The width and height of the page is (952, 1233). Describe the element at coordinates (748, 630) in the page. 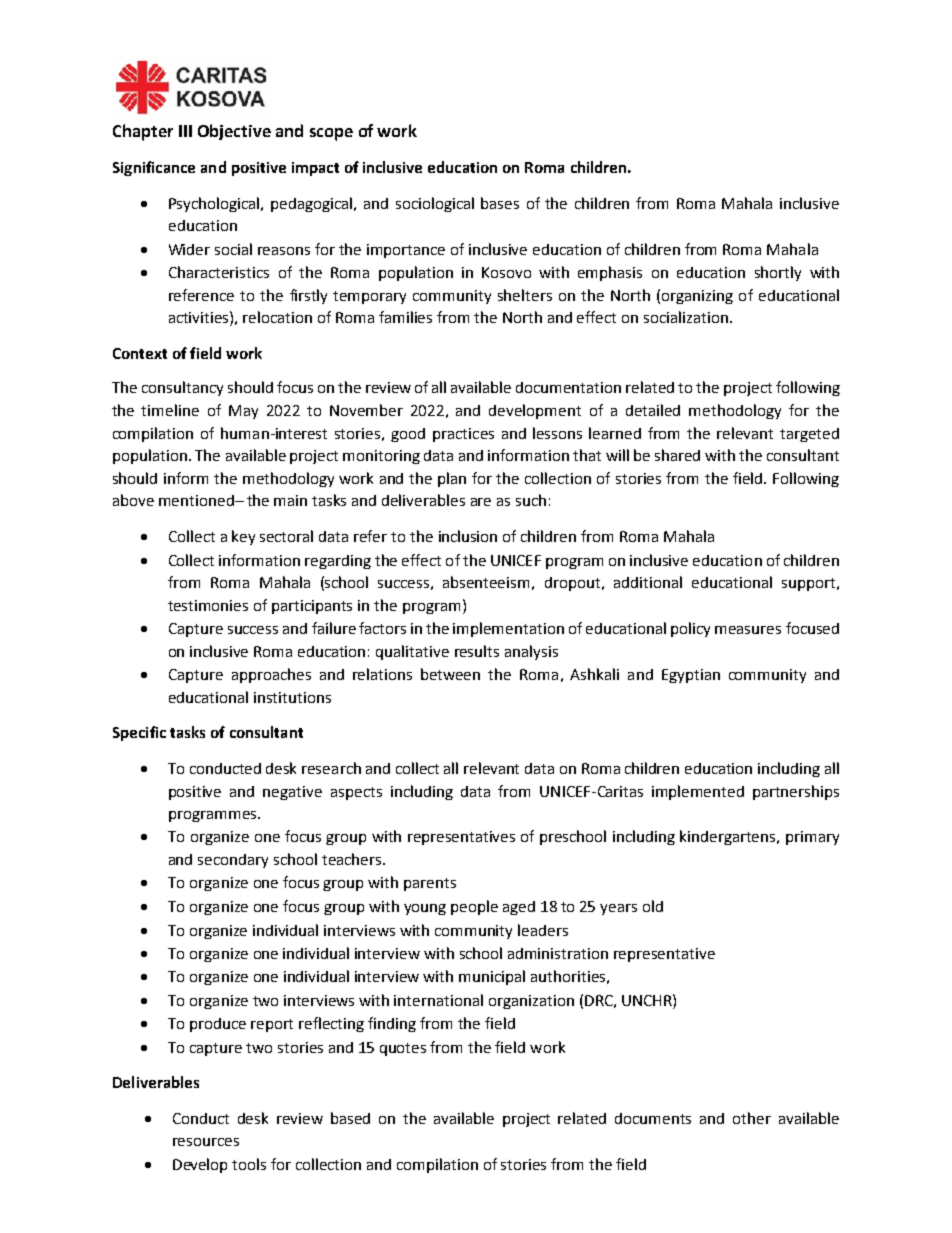

I see `measures` at that location.
